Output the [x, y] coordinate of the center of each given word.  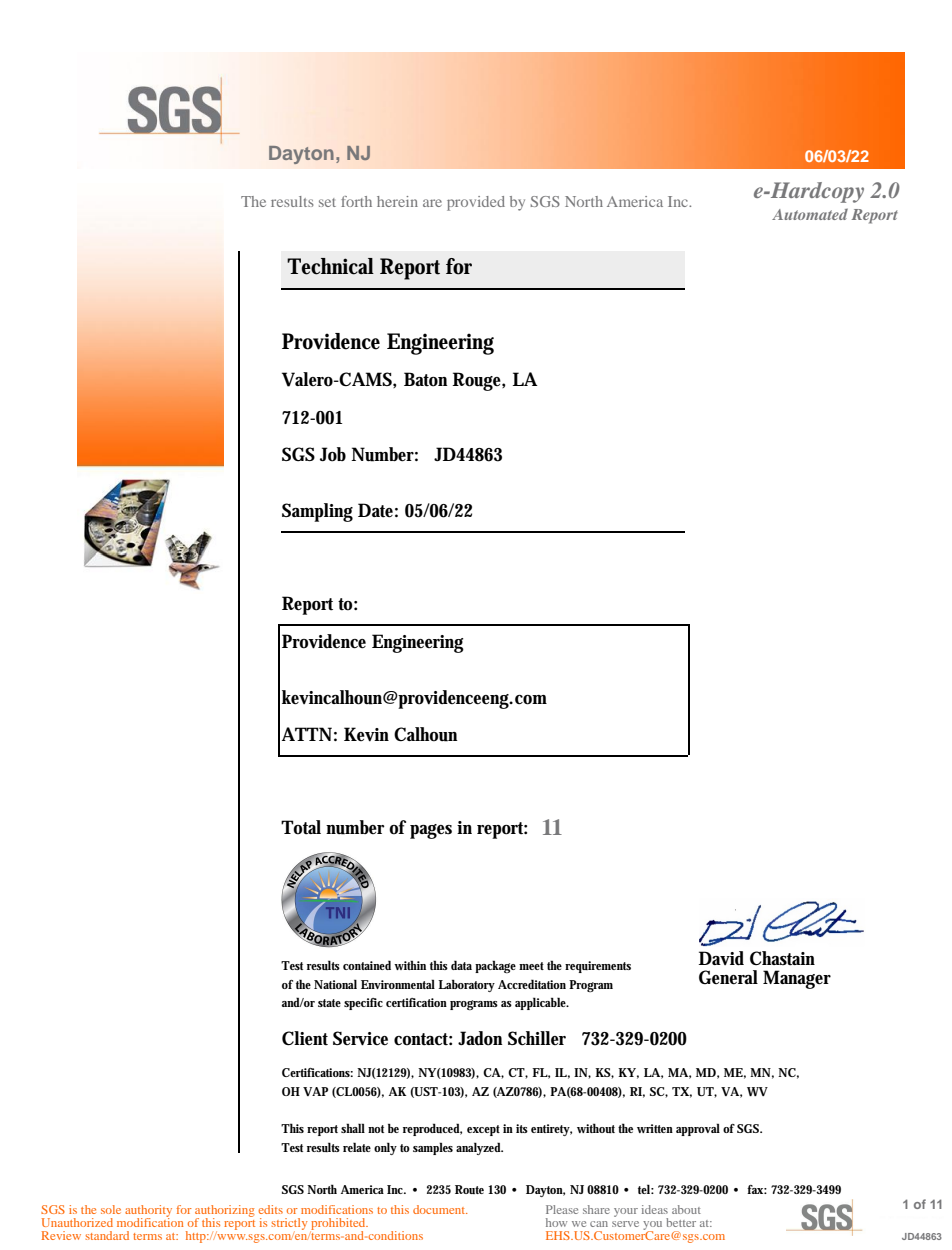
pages [431, 831]
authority [148, 1212]
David [721, 958]
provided [476, 203]
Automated [810, 214]
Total [301, 827]
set [327, 202]
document [440, 1209]
